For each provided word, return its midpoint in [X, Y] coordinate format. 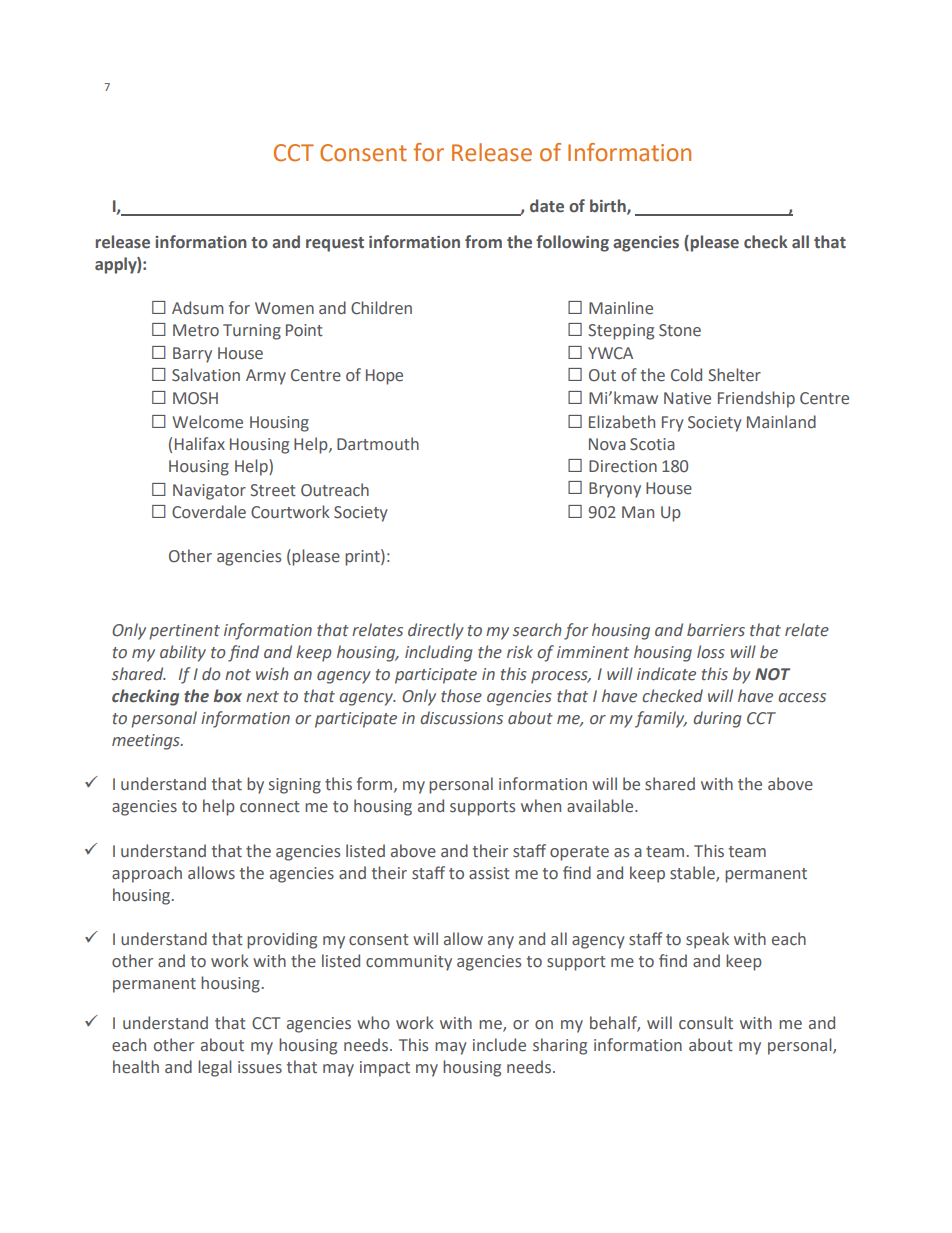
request [335, 244]
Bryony [615, 490]
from [483, 242]
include [499, 1045]
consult [706, 1023]
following [572, 243]
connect [270, 807]
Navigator [209, 492]
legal [215, 1068]
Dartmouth [378, 444]
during [717, 719]
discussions [461, 718]
